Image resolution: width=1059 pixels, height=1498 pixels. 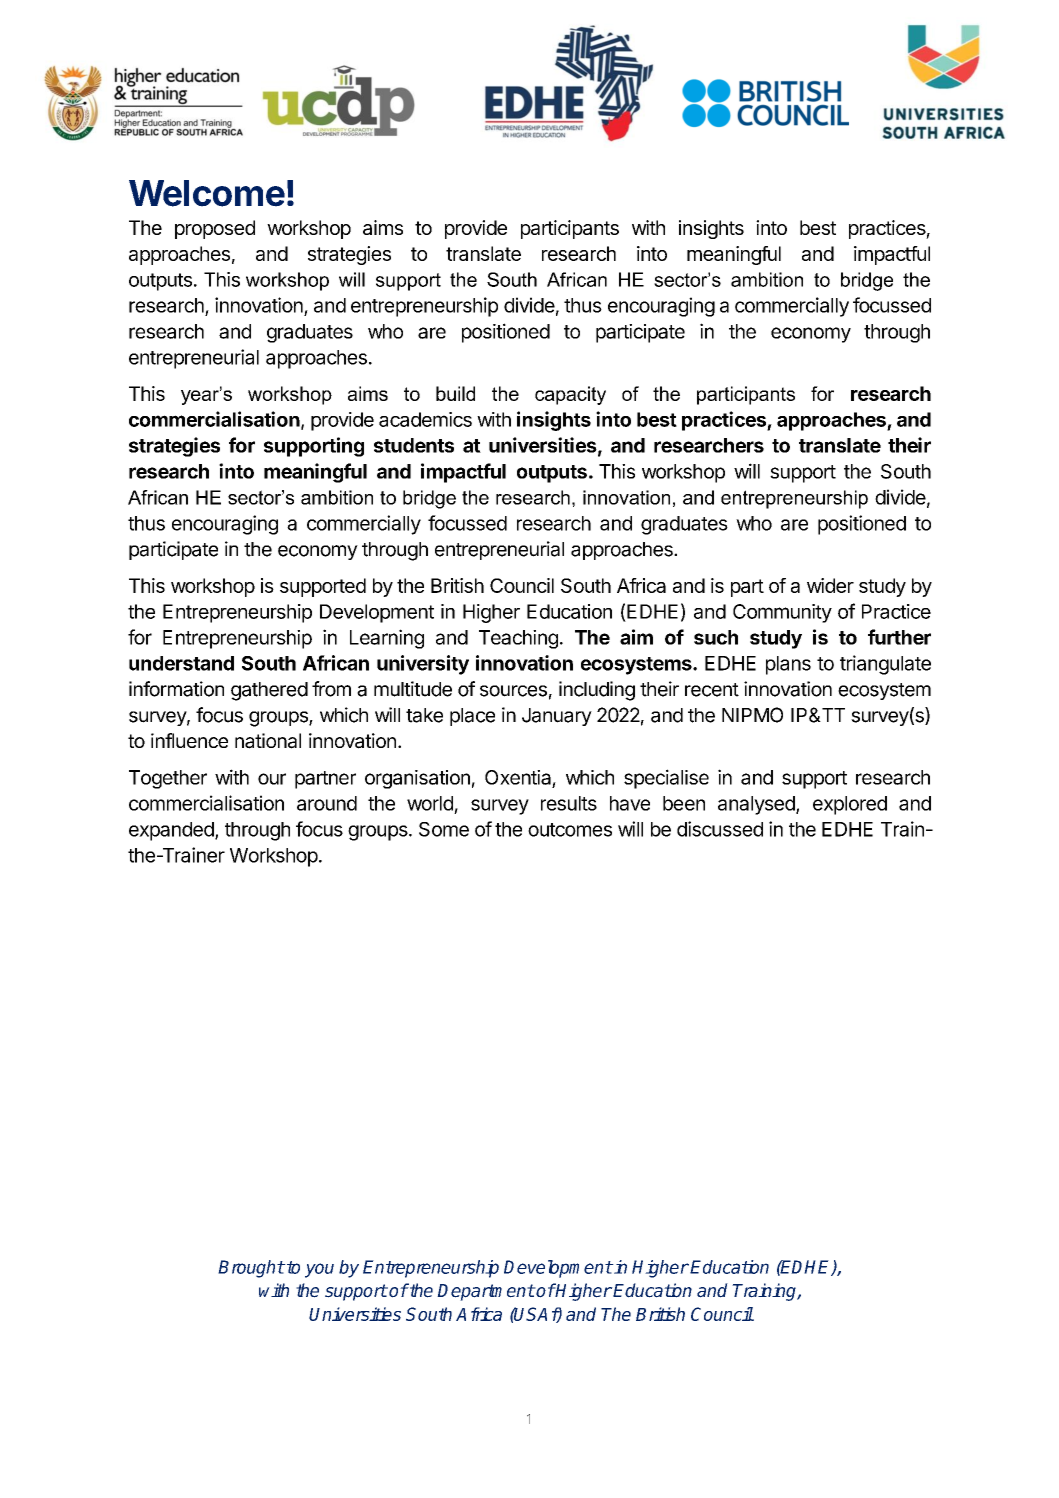 What do you see at coordinates (327, 803) in the screenshot?
I see `around` at bounding box center [327, 803].
